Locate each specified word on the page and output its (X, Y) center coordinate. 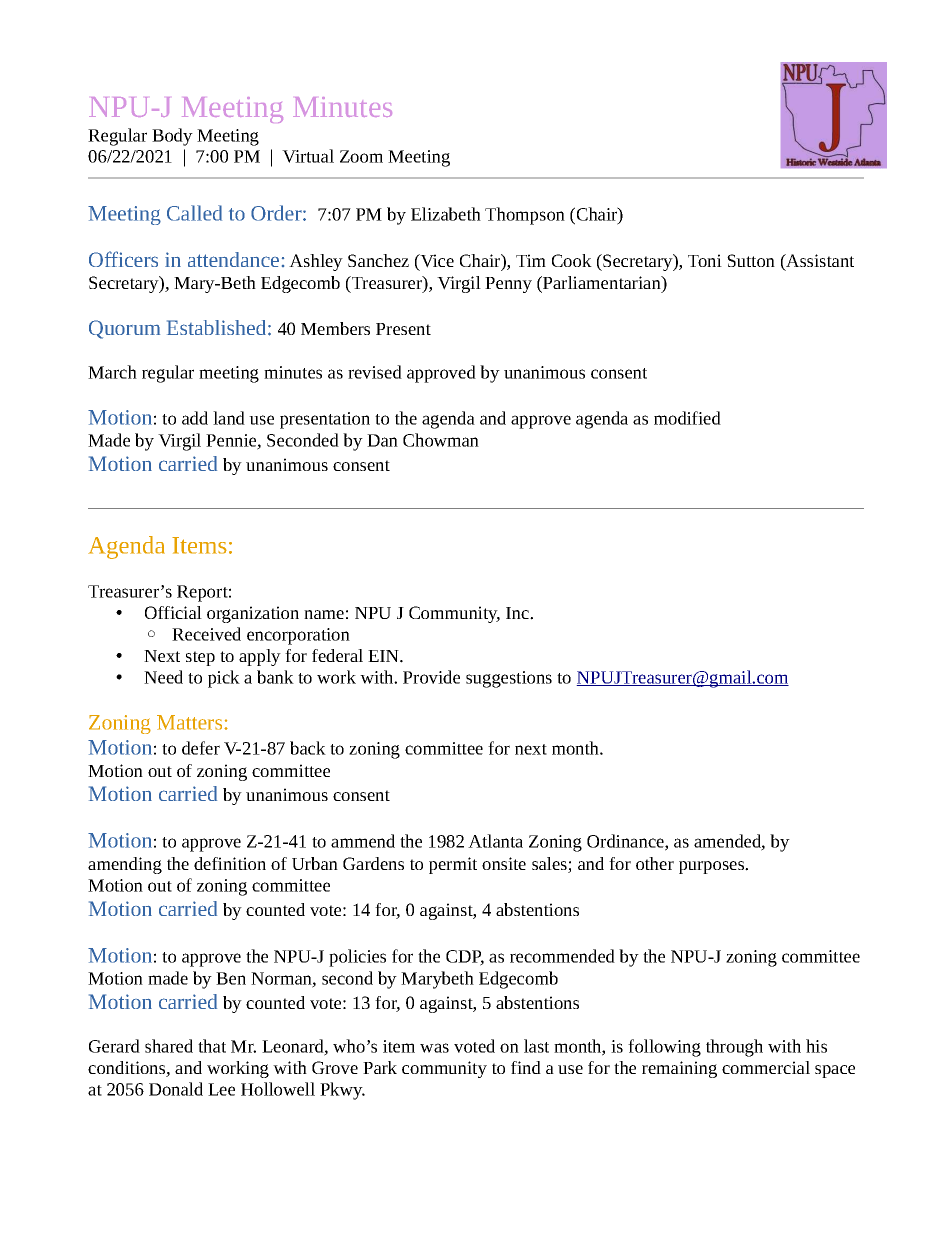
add (195, 418)
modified (687, 418)
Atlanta (495, 841)
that (212, 1046)
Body (172, 137)
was (434, 1048)
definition (230, 863)
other (655, 863)
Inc (518, 613)
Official (173, 612)
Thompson (525, 216)
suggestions (509, 679)
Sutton (751, 260)
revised (375, 372)
